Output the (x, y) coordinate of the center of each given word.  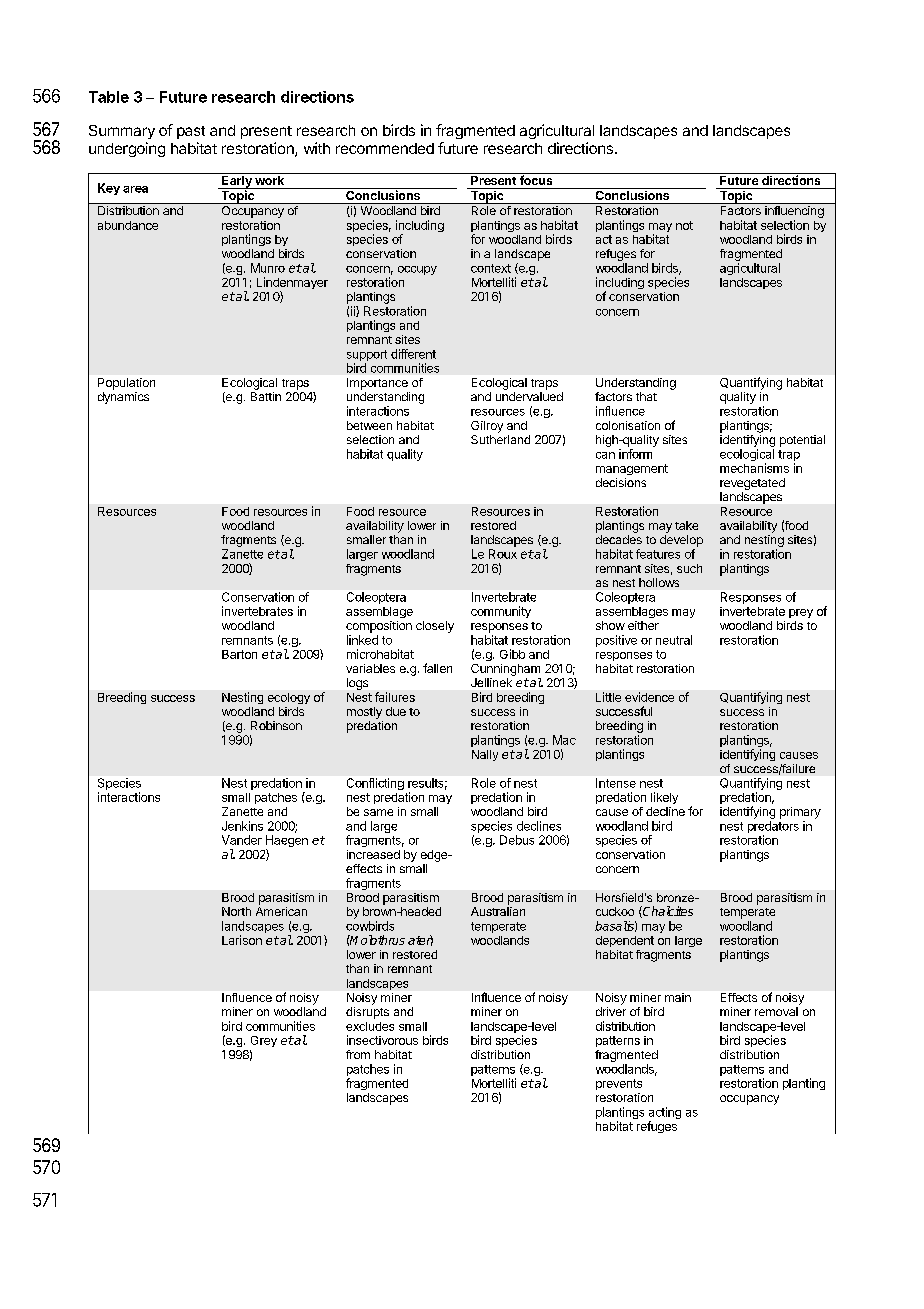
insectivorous (382, 1040)
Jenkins (242, 826)
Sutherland (500, 439)
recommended (385, 148)
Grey (264, 1041)
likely (664, 798)
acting (665, 1114)
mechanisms (754, 468)
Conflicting (375, 784)
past (191, 132)
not (684, 225)
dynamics (123, 398)
